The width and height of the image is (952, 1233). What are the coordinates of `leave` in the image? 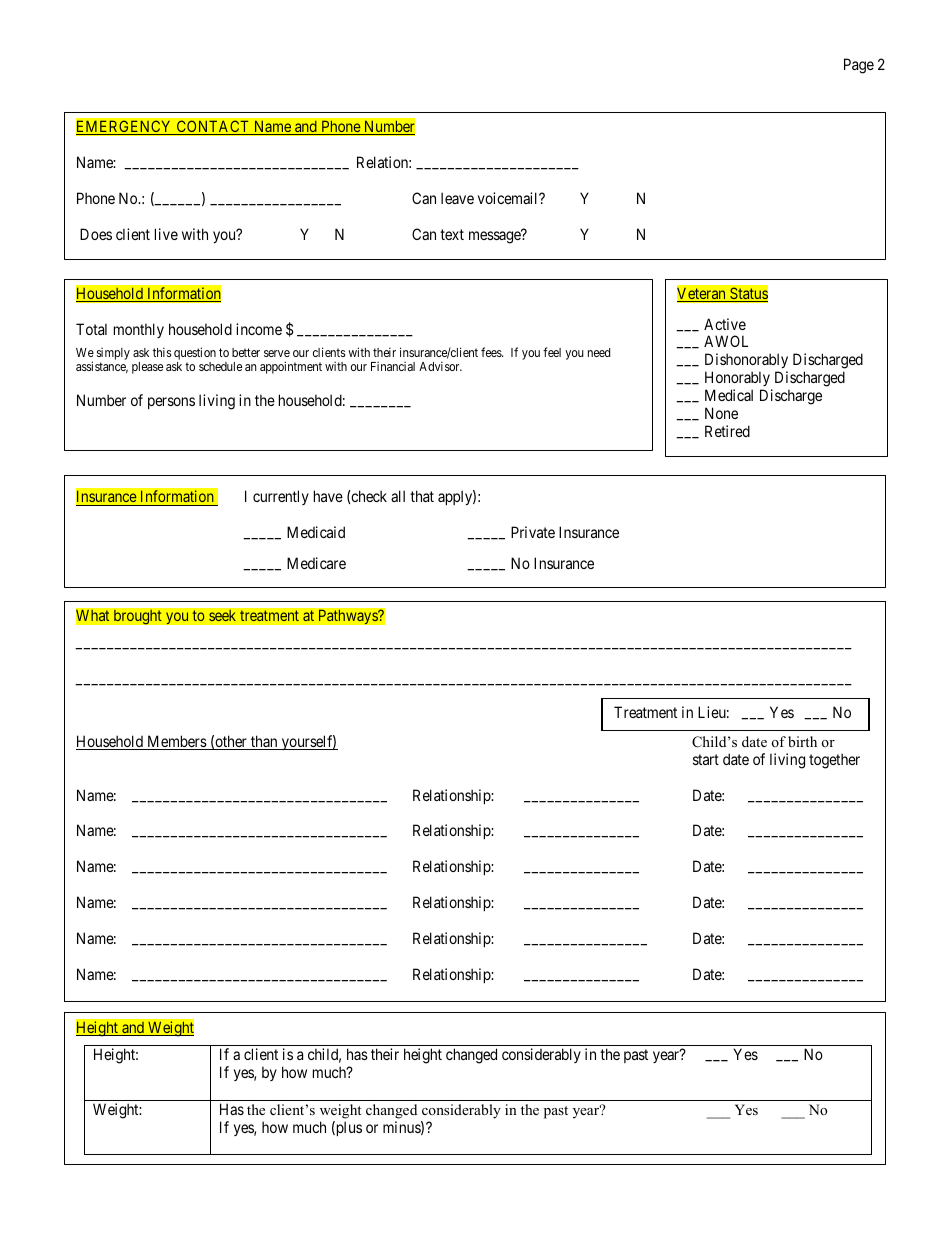 It's located at (457, 198).
